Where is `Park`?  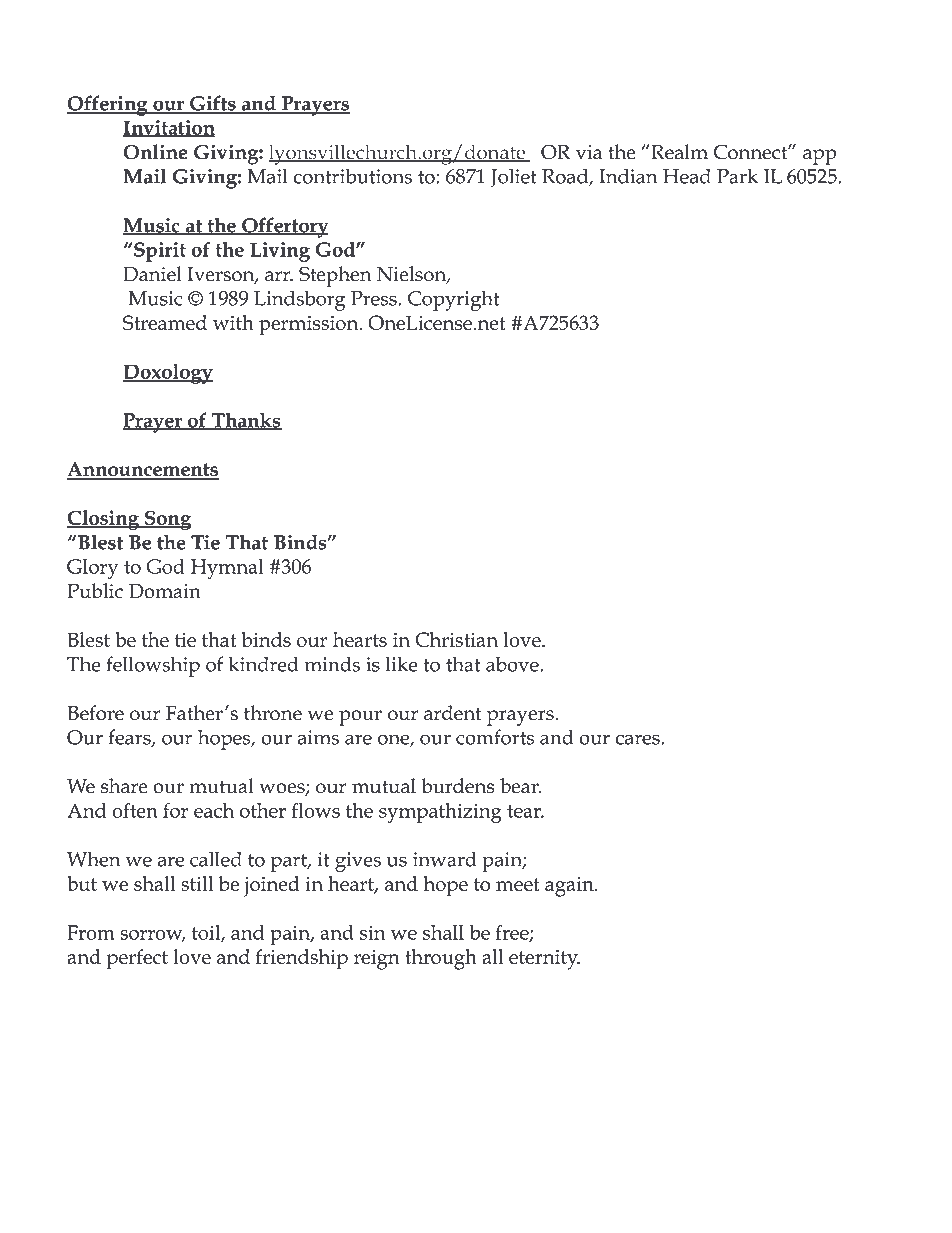
Park is located at coordinates (737, 176).
